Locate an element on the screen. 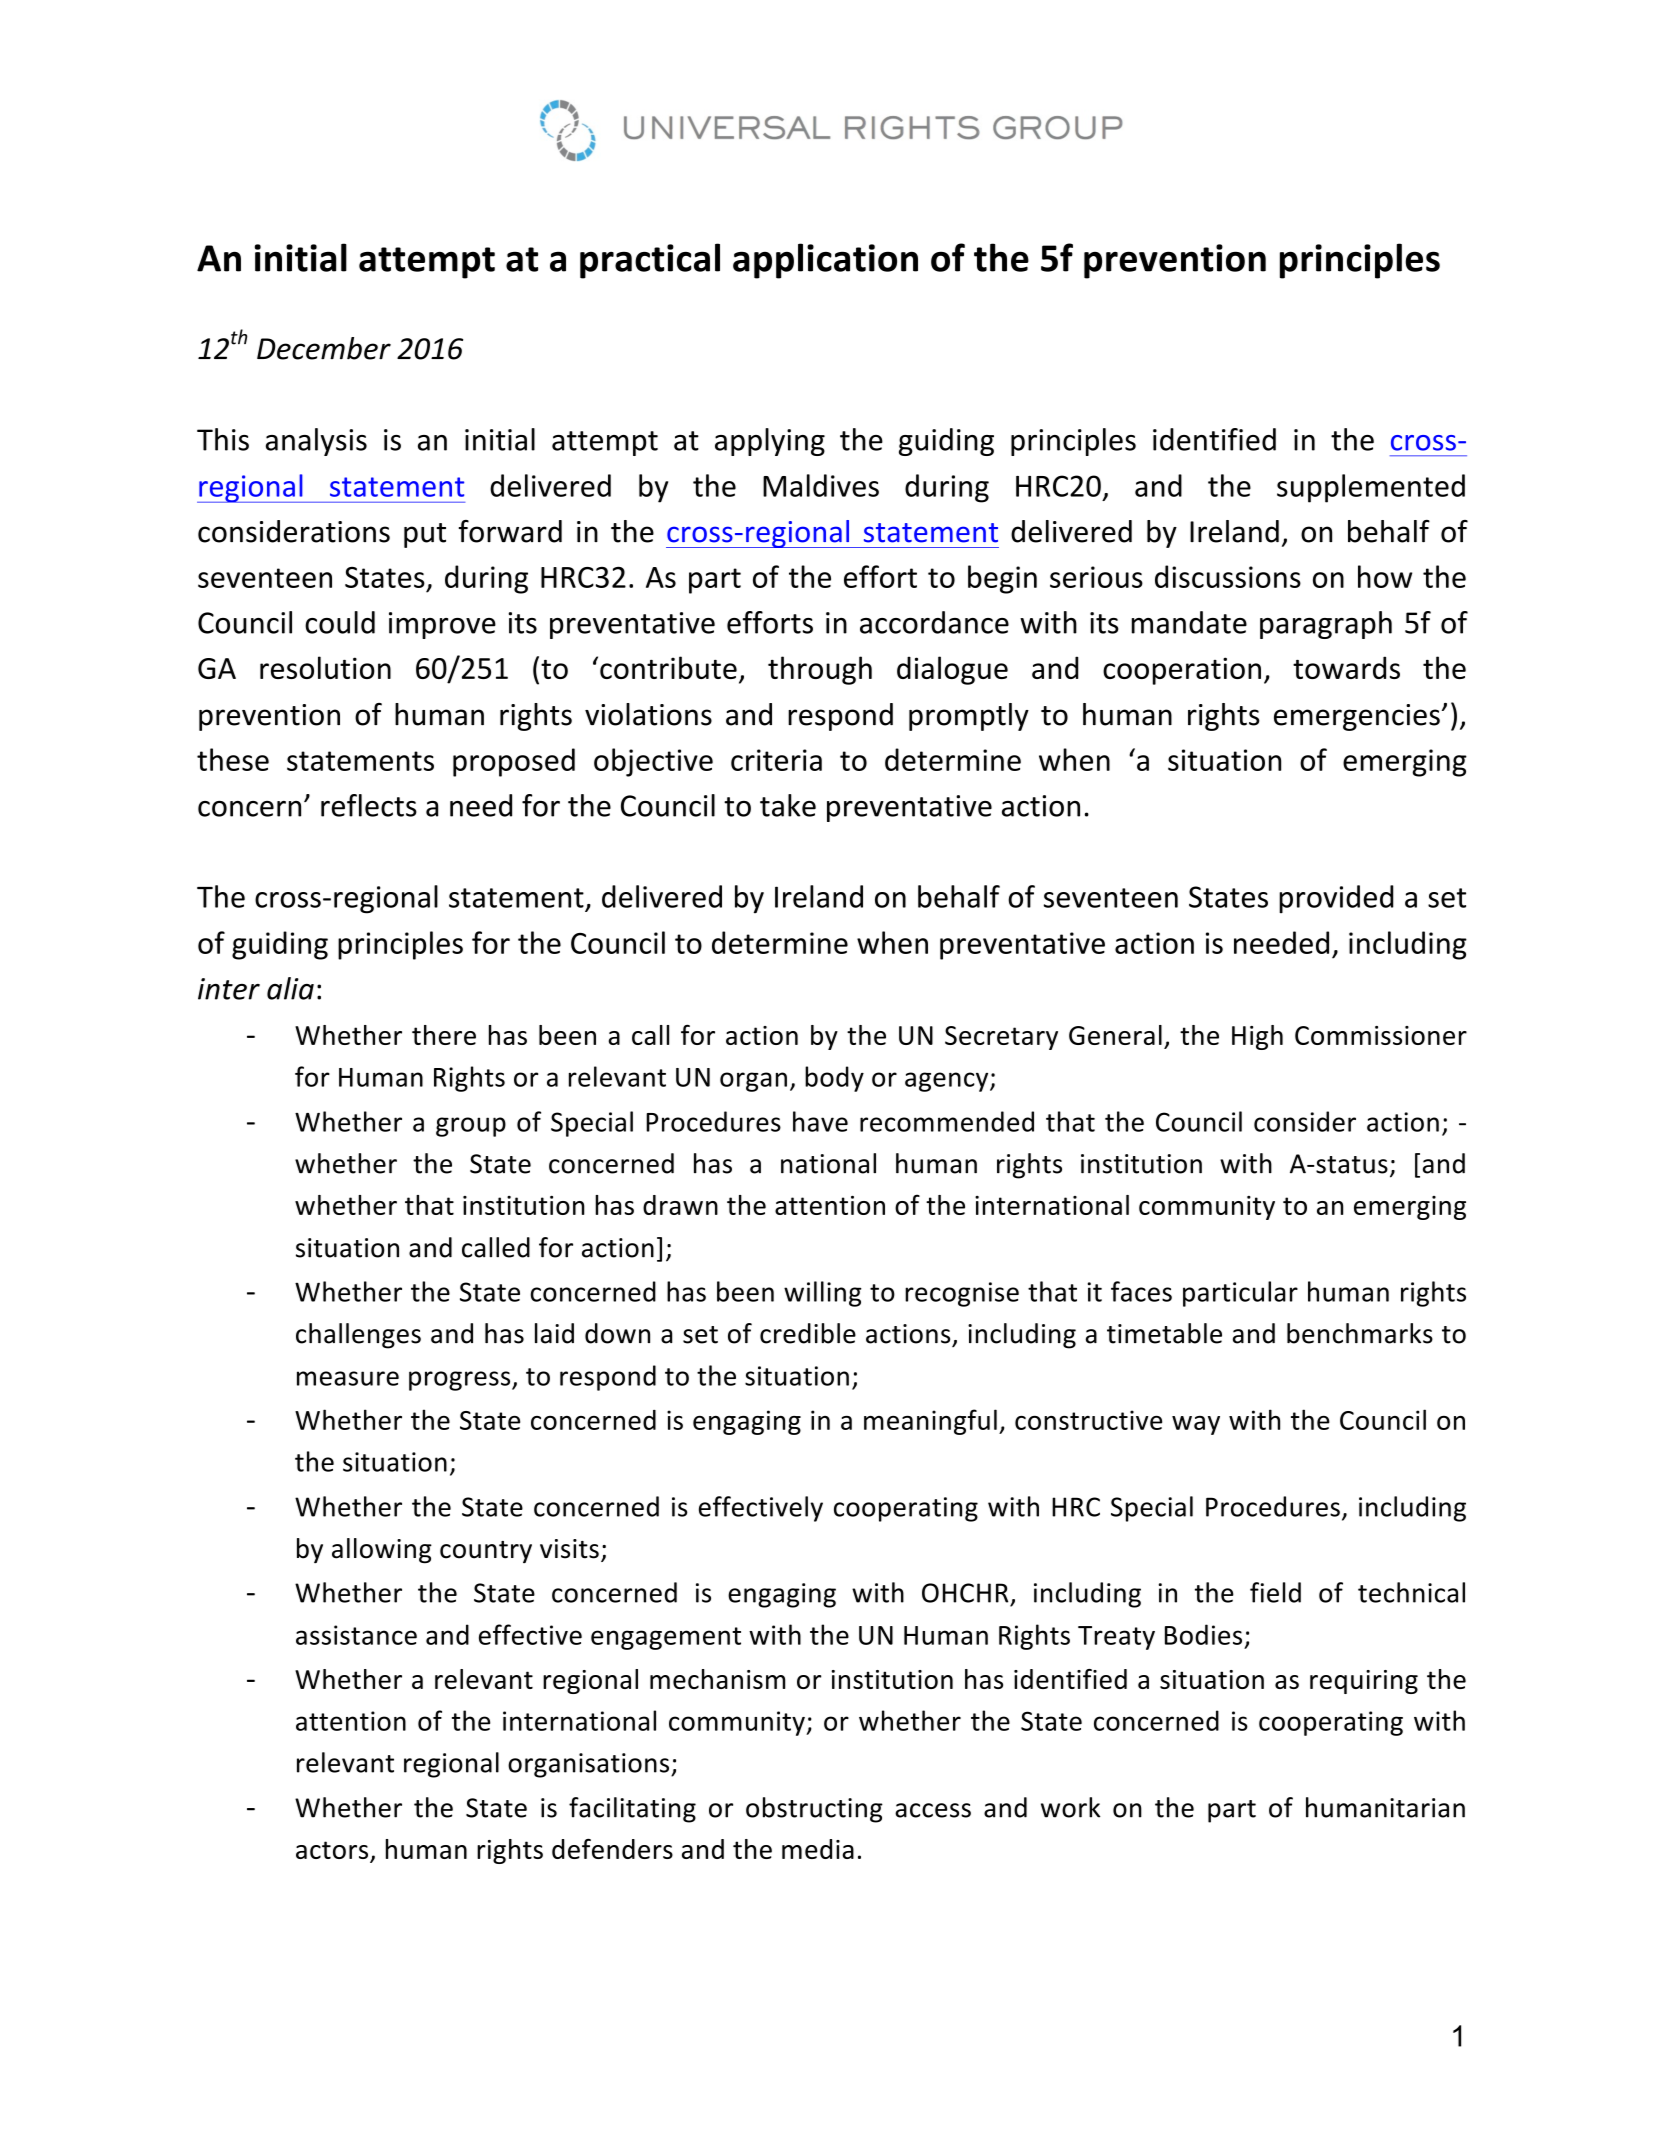 This screenshot has height=2149, width=1661. High is located at coordinates (1257, 1037).
